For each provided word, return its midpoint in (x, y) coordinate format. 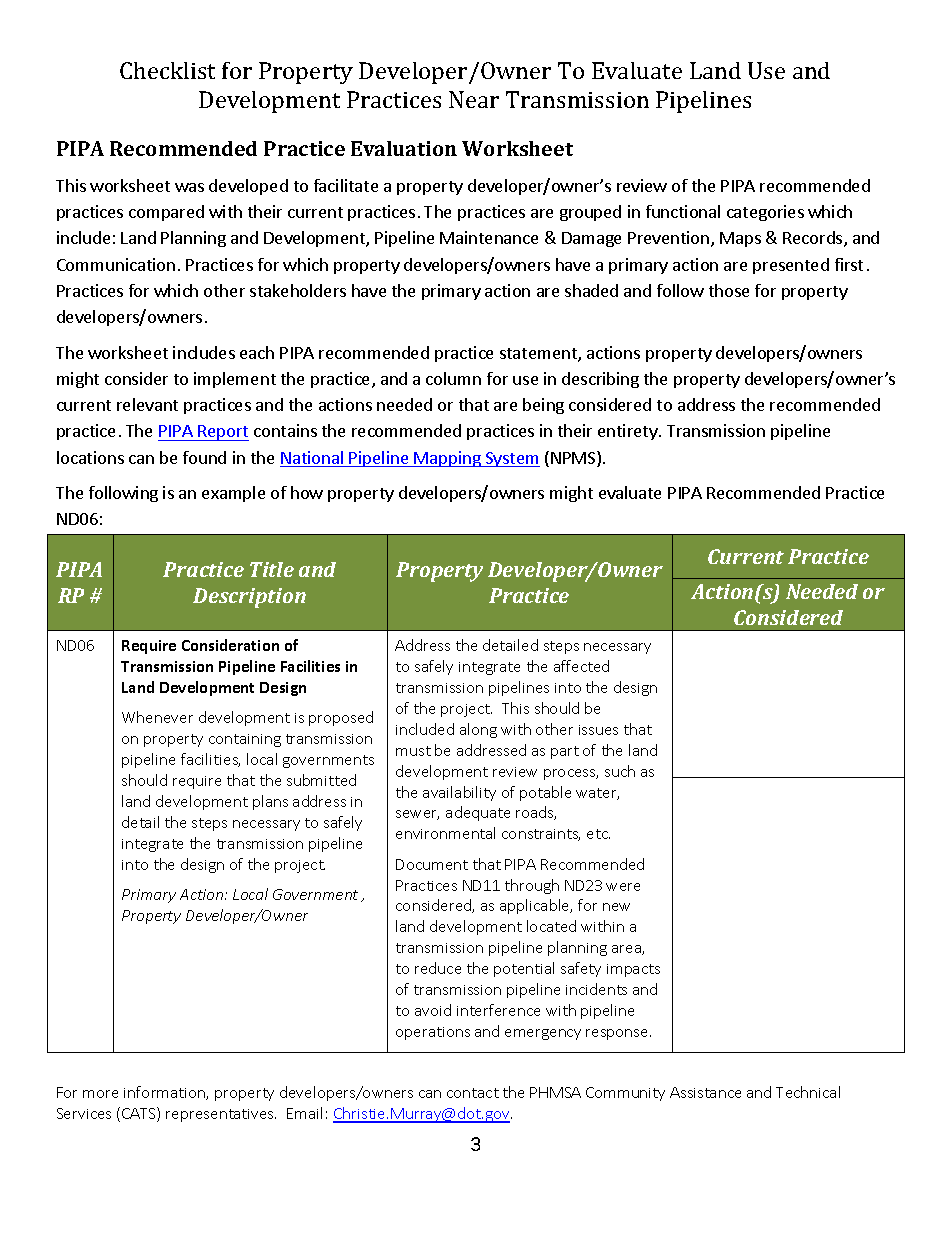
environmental (445, 833)
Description (249, 598)
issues (598, 730)
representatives (221, 1115)
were (623, 887)
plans (270, 802)
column (453, 378)
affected (581, 666)
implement (235, 380)
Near (474, 99)
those (729, 290)
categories (765, 213)
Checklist (167, 70)
